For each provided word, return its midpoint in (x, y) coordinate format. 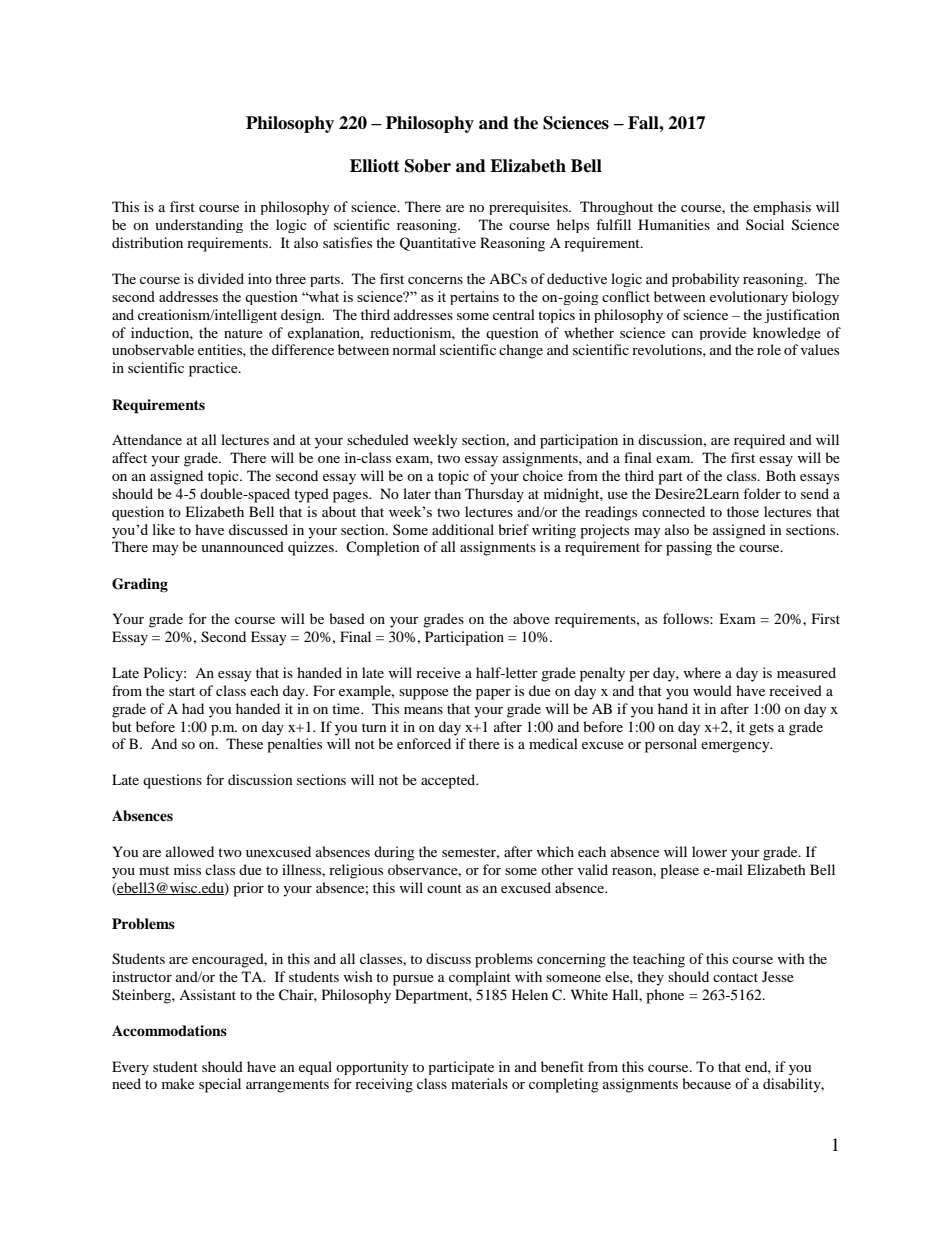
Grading (140, 585)
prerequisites (529, 208)
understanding (199, 226)
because (706, 1083)
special (220, 1085)
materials (479, 1083)
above (531, 618)
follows (687, 618)
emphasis (782, 208)
